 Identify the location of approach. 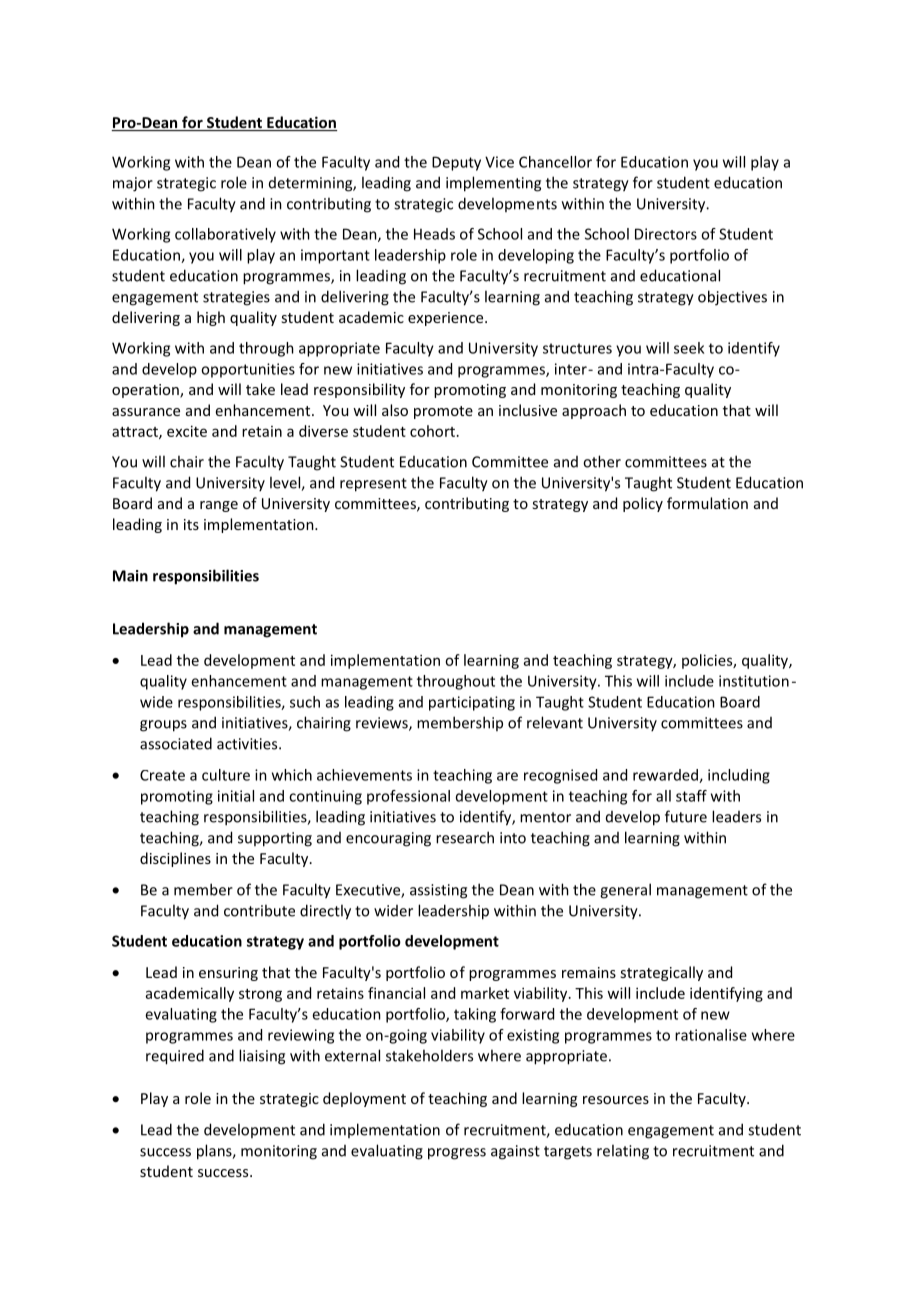
(594, 411).
